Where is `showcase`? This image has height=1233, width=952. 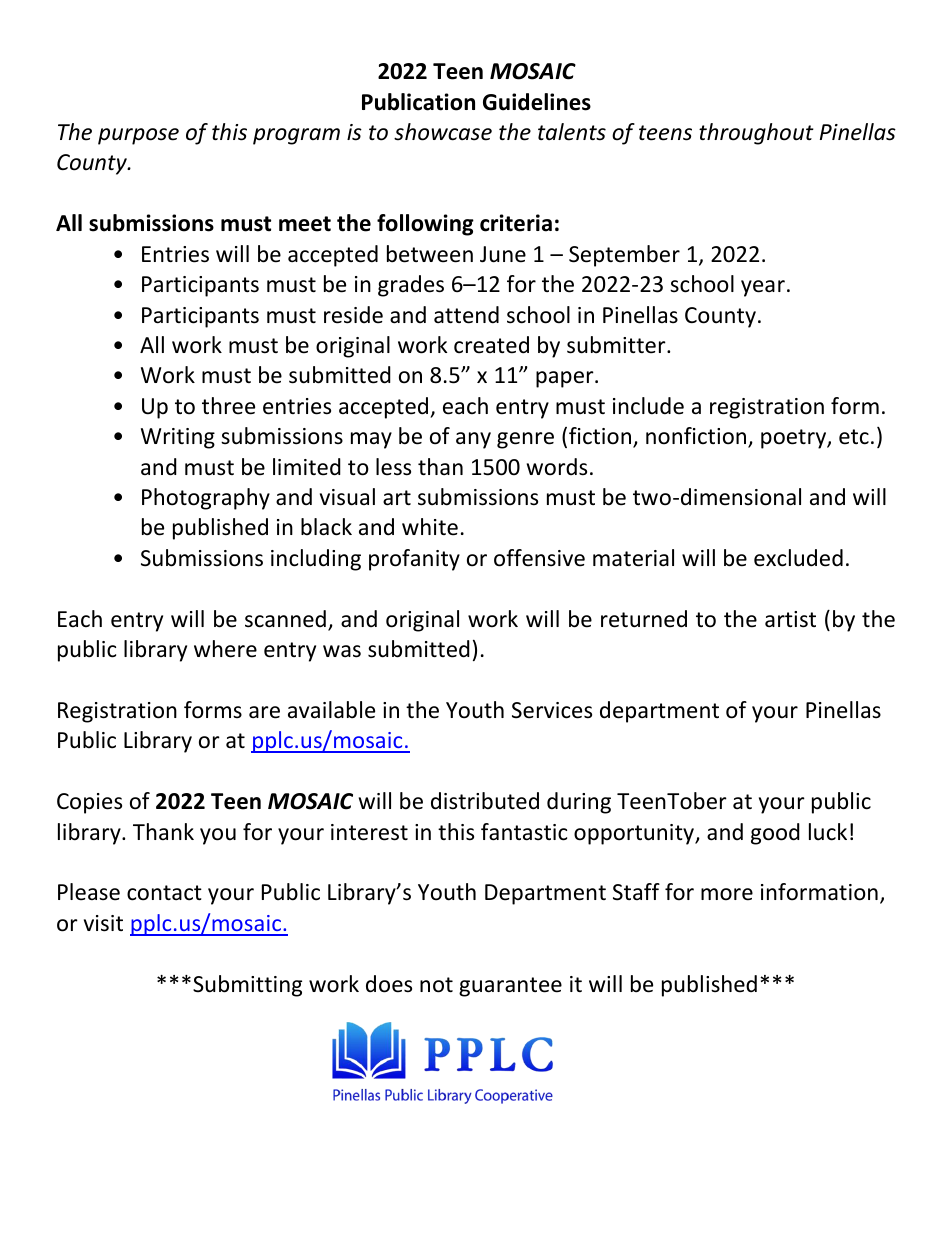
showcase is located at coordinates (443, 132).
